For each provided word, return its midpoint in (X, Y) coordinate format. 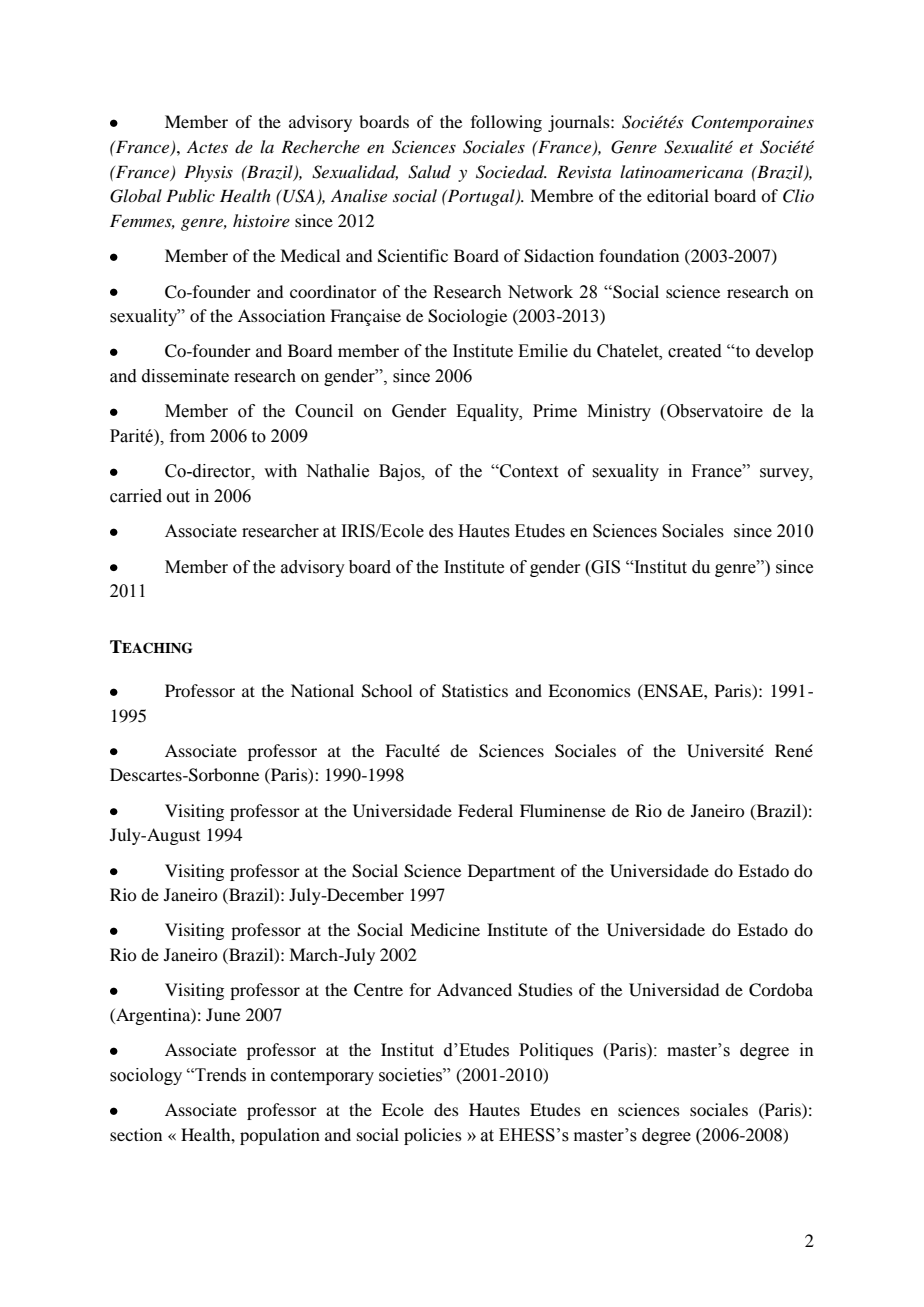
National (322, 690)
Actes (207, 146)
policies (433, 1136)
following (506, 123)
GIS (604, 567)
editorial (678, 195)
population (280, 1136)
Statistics (475, 691)
